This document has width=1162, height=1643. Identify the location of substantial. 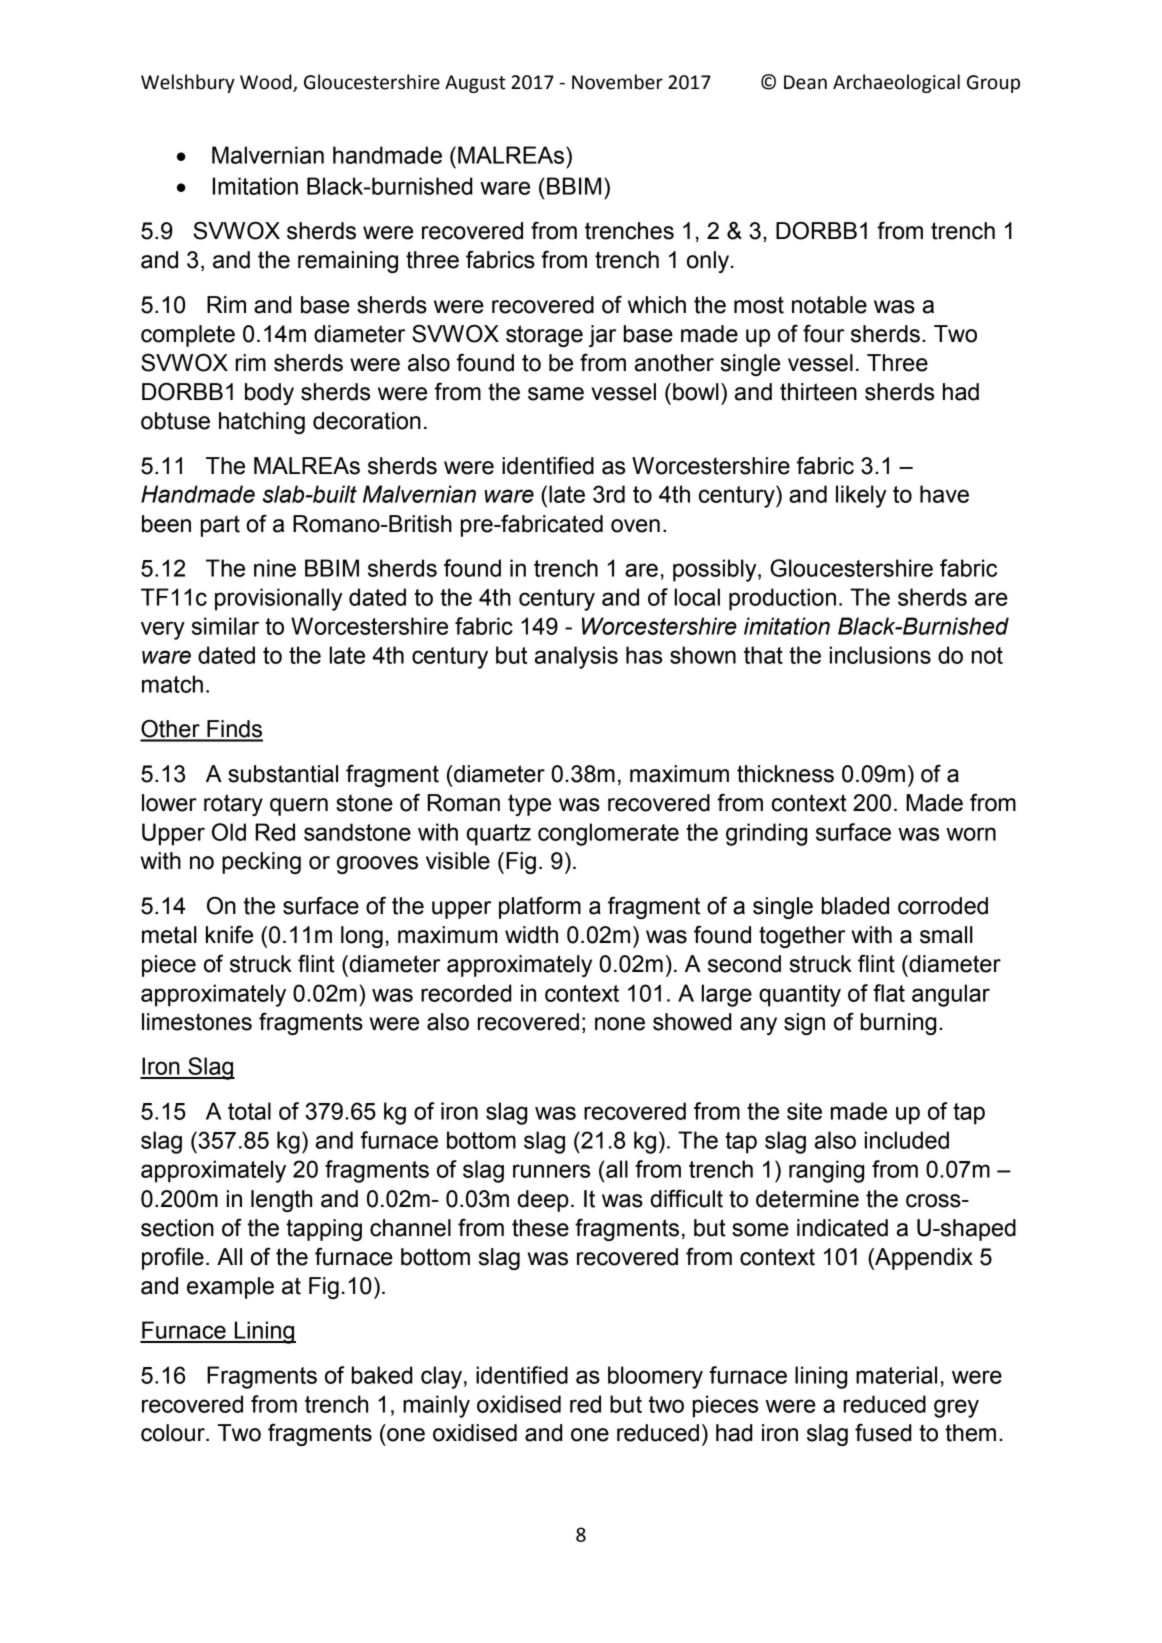
(283, 774).
